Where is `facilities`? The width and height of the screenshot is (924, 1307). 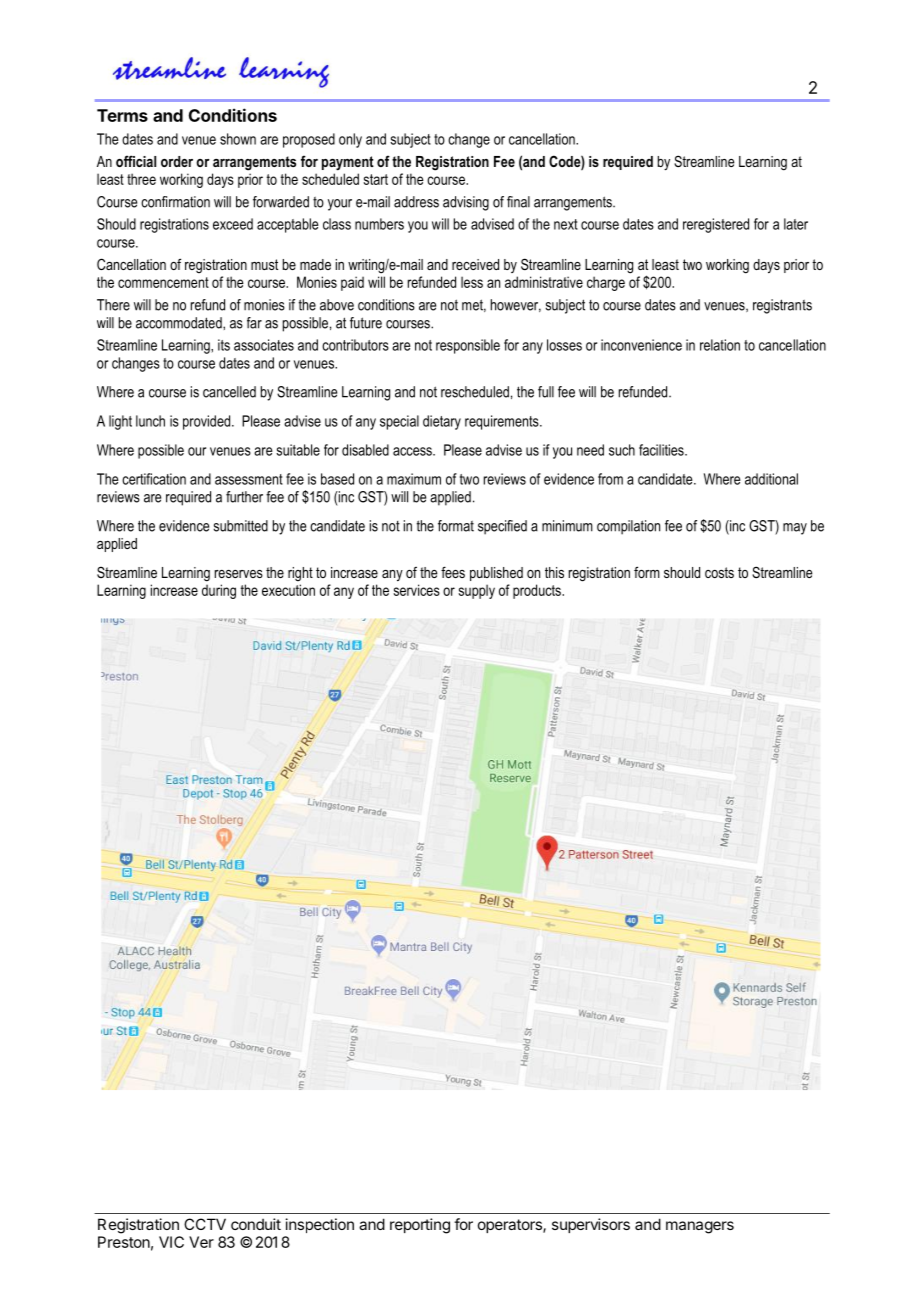
facilities is located at coordinates (662, 450).
